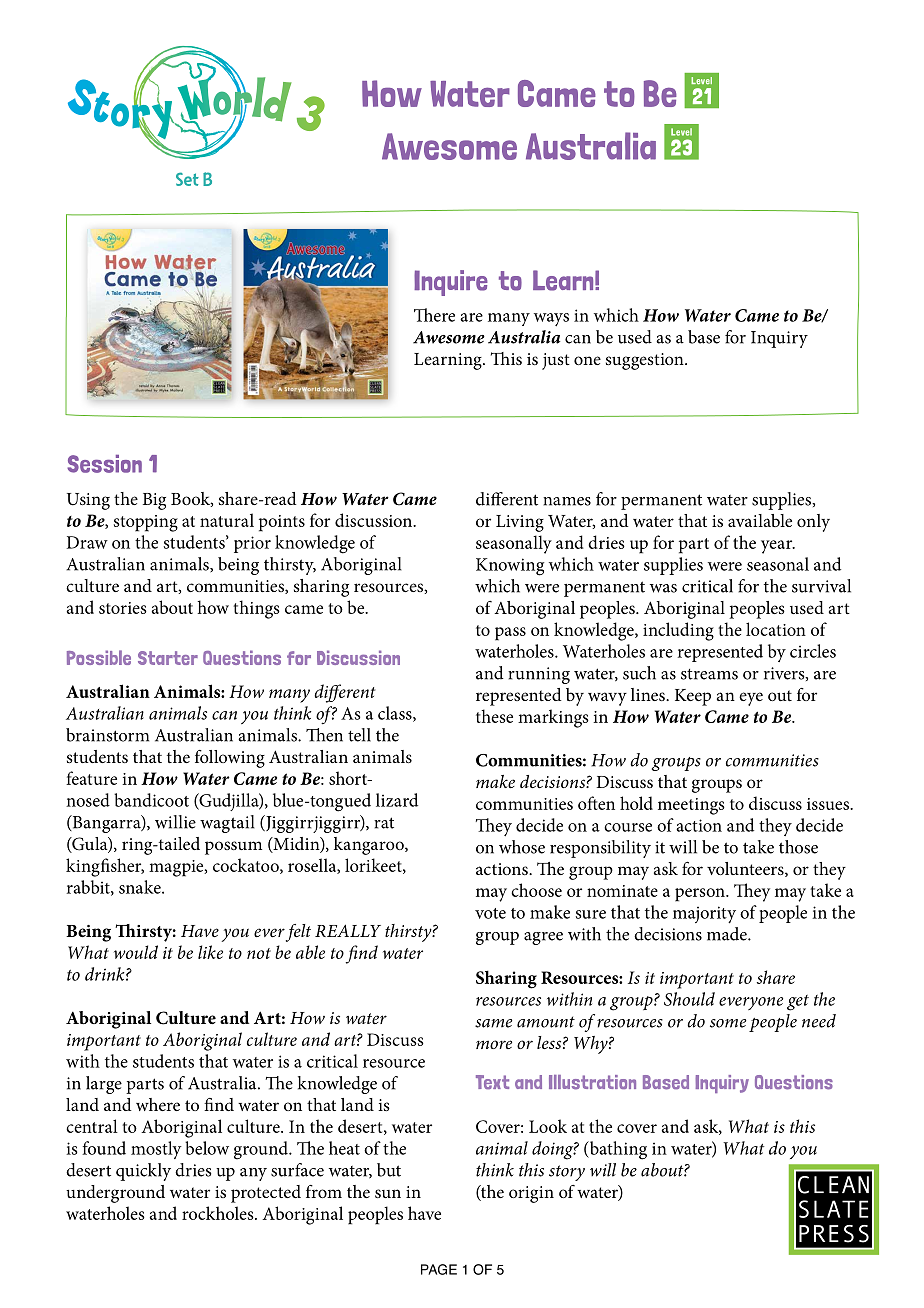 This screenshot has height=1308, width=924. Describe the element at coordinates (143, 1172) in the screenshot. I see `quickly` at that location.
